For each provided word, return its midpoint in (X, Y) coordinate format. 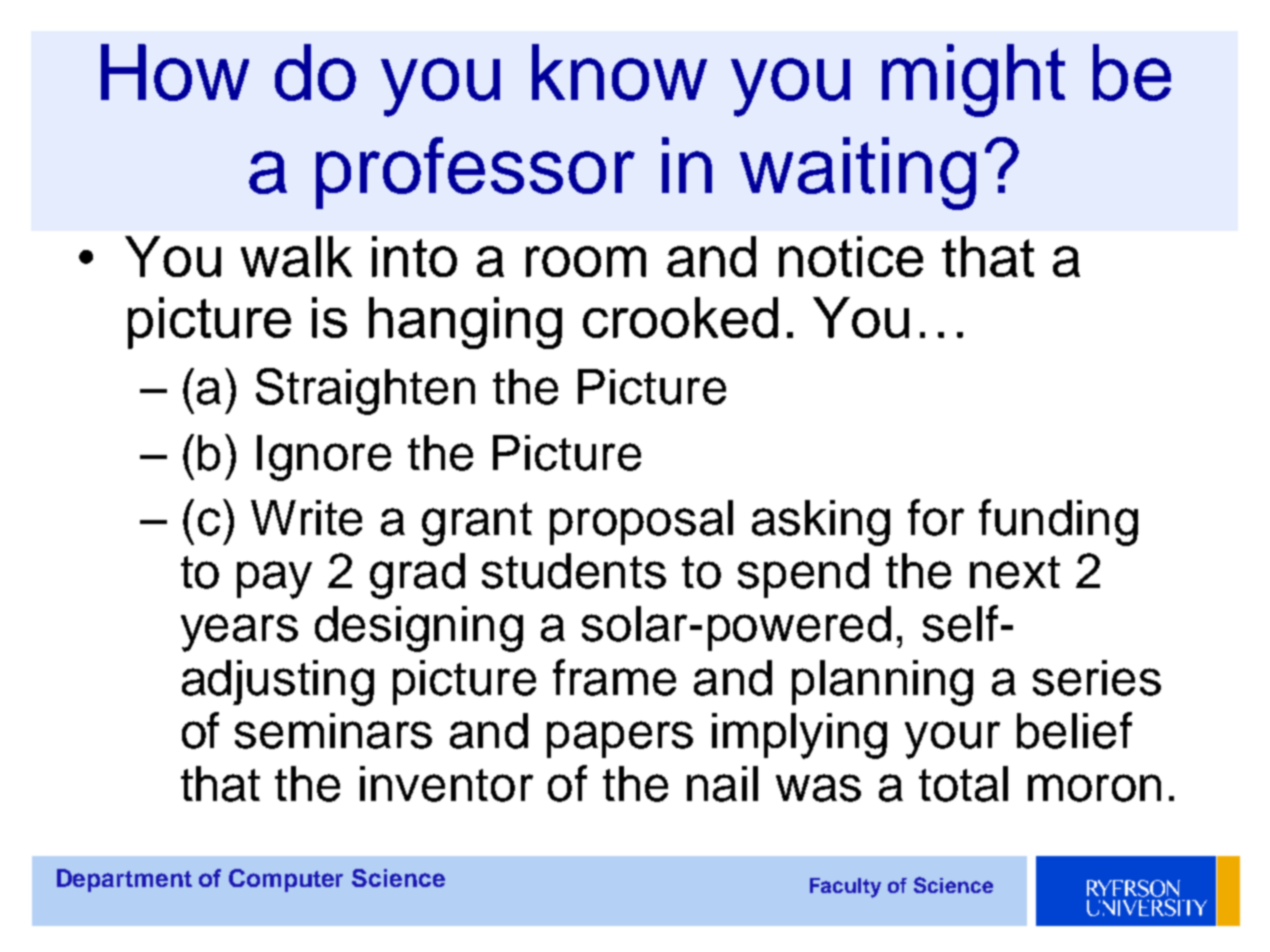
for (936, 517)
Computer (286, 880)
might (973, 80)
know (619, 72)
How (175, 72)
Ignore (324, 458)
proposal (641, 522)
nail (722, 784)
